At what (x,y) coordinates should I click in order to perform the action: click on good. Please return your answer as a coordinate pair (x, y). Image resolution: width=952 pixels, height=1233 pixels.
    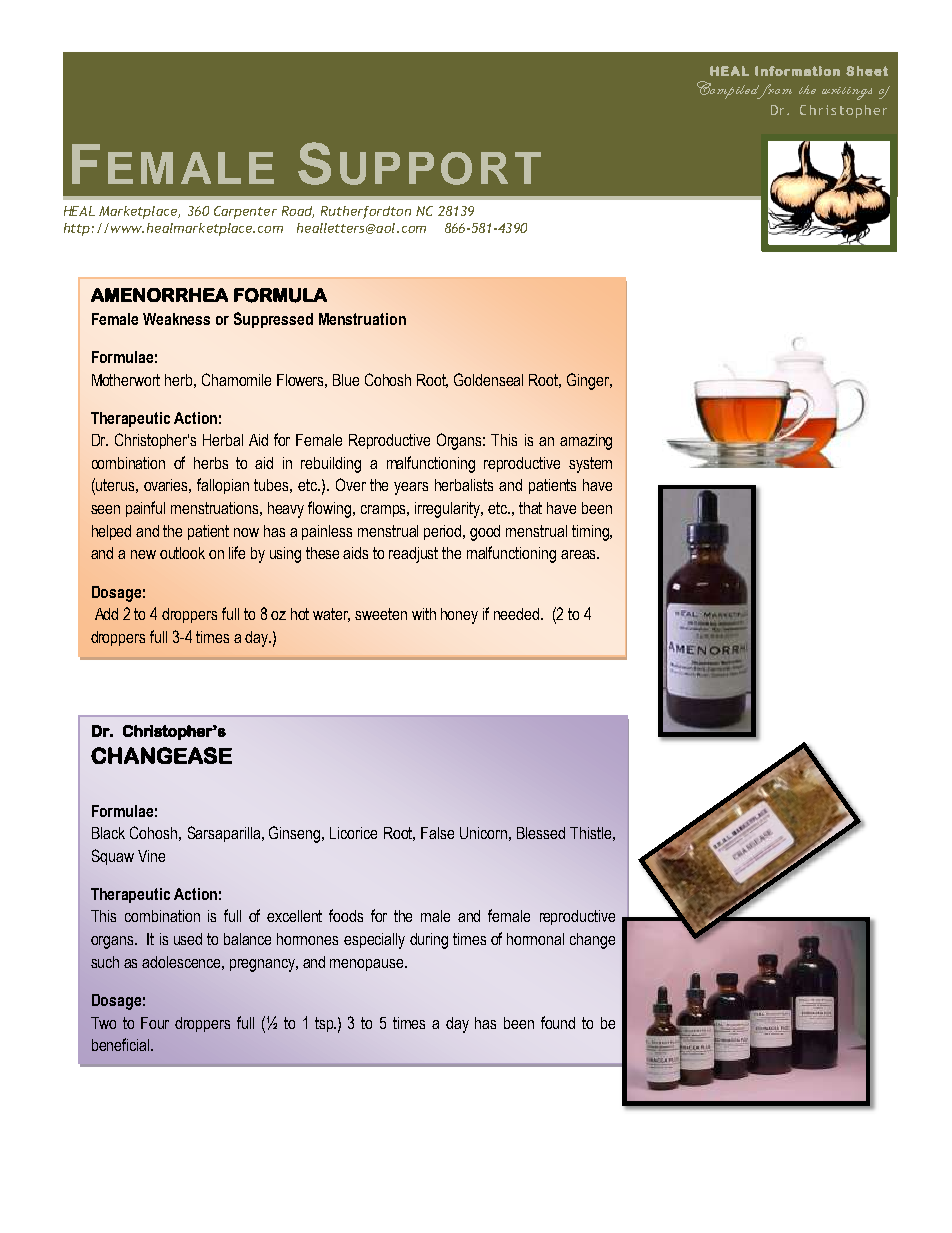
    Looking at the image, I should click on (485, 533).
